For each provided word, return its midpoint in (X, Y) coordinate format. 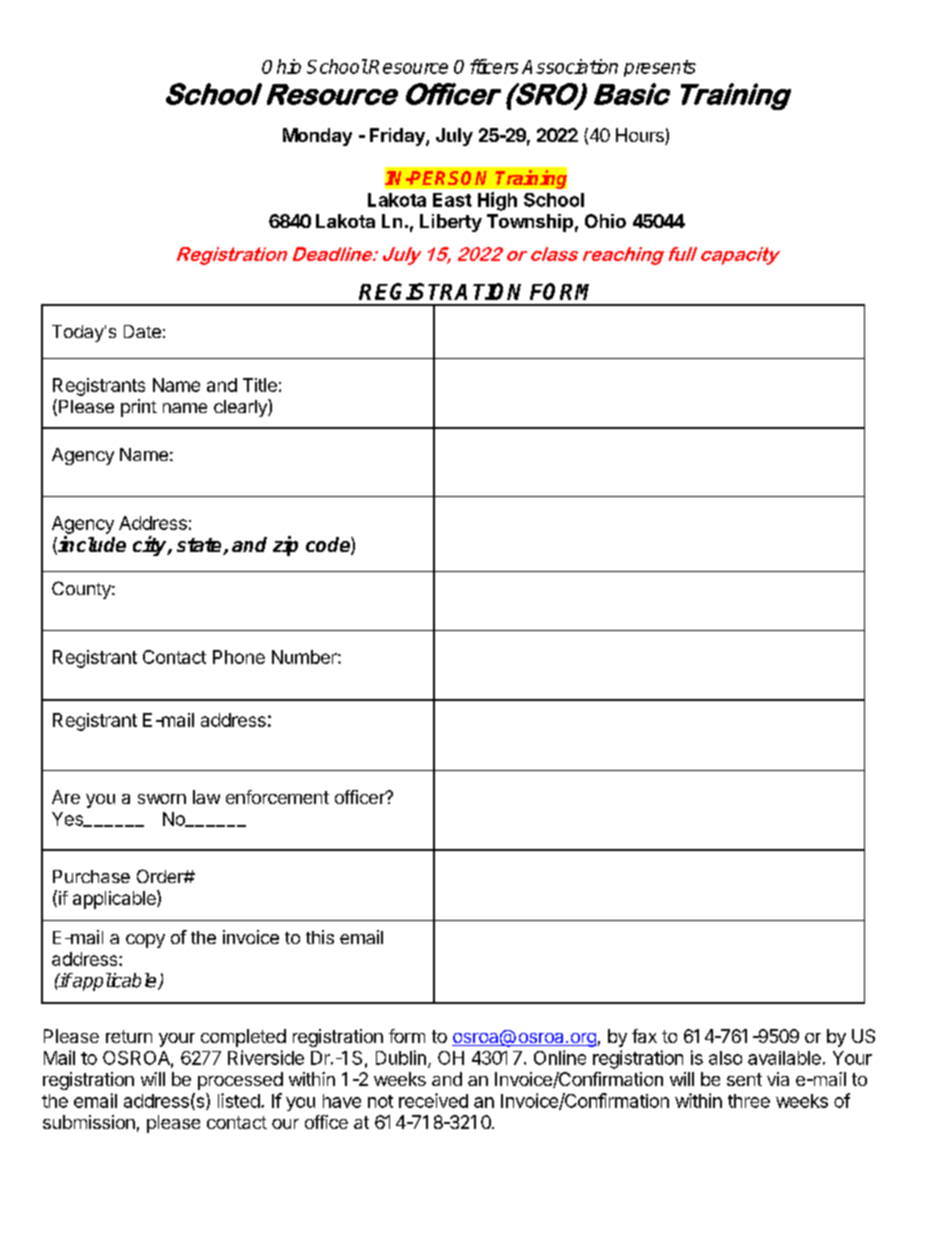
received (433, 1100)
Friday (398, 137)
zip (285, 546)
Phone (239, 657)
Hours (641, 136)
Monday (317, 137)
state (200, 546)
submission (89, 1122)
